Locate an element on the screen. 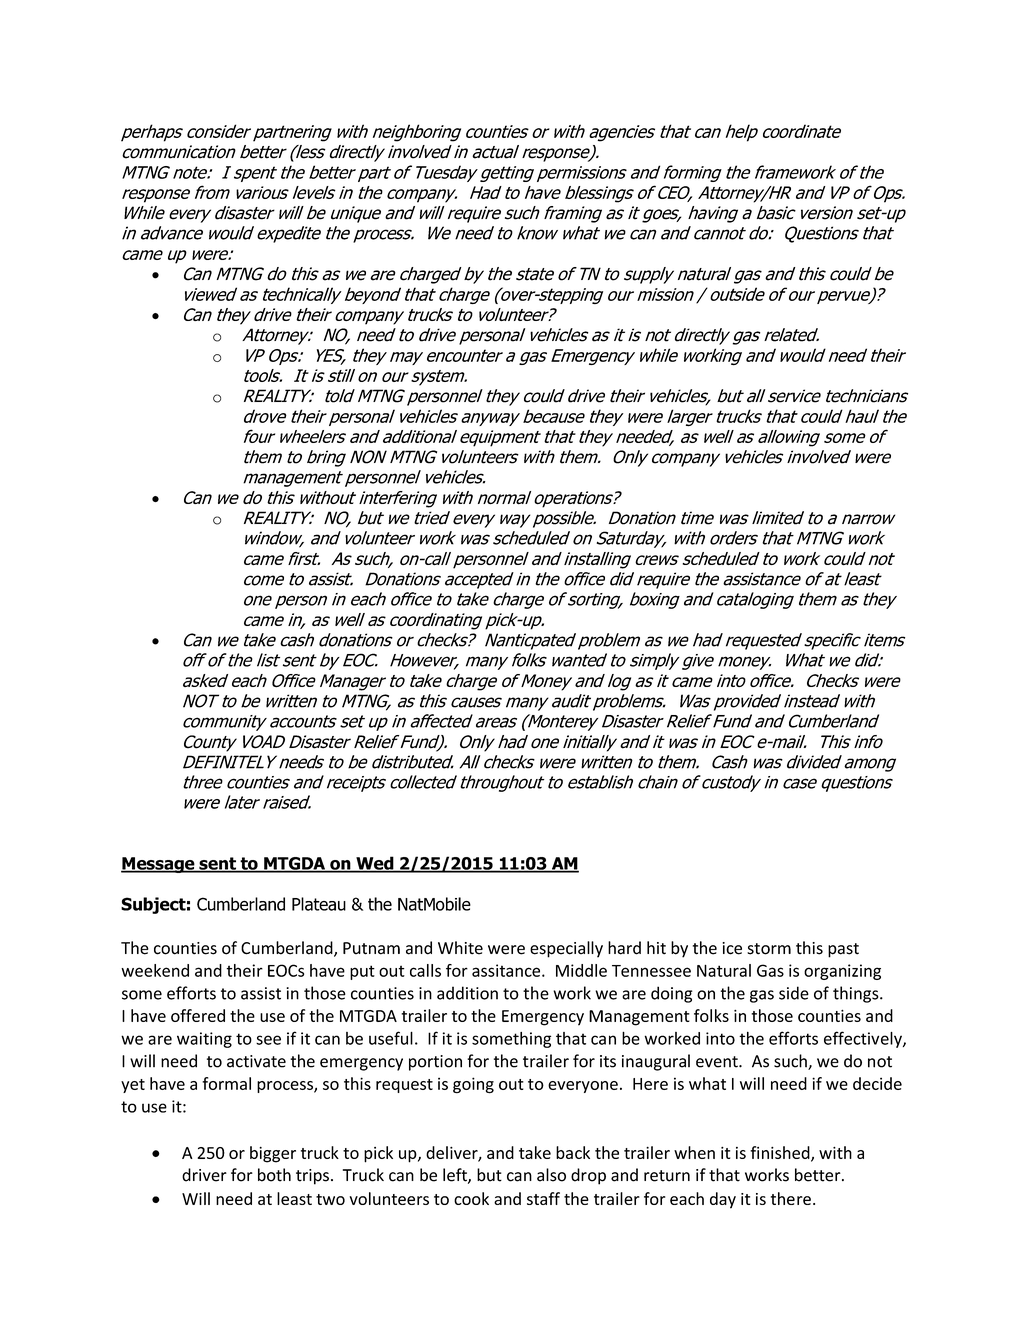 The height and width of the screenshot is (1333, 1030). storm is located at coordinates (769, 949).
